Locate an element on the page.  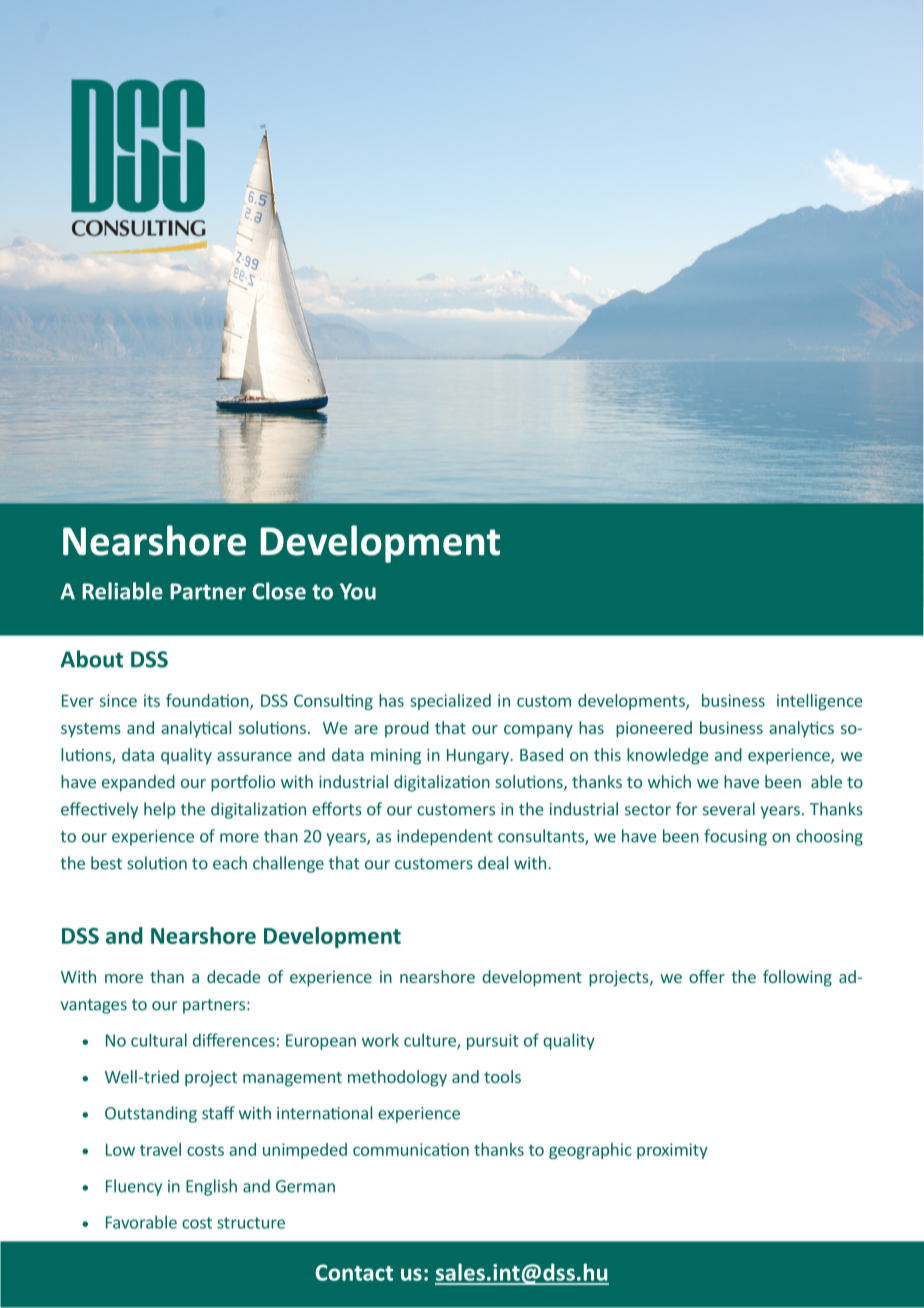
structure is located at coordinates (251, 1223).
